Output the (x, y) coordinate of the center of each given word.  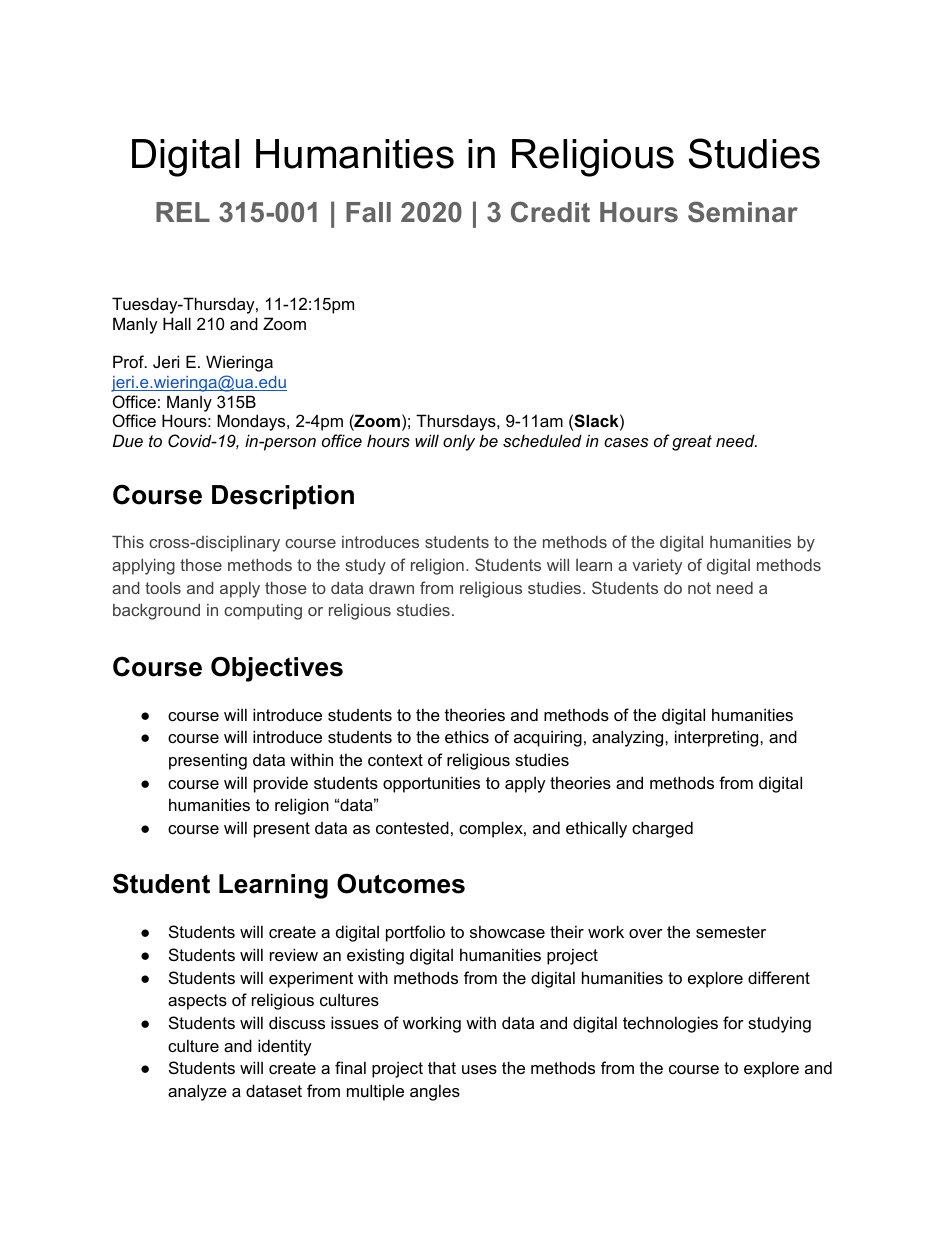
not (699, 588)
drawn (391, 588)
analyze (197, 1092)
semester (731, 932)
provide (281, 784)
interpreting (718, 738)
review (294, 954)
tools (163, 588)
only (459, 442)
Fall (368, 212)
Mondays (252, 422)
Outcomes (401, 883)
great (692, 443)
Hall (177, 323)
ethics (467, 736)
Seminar (743, 212)
